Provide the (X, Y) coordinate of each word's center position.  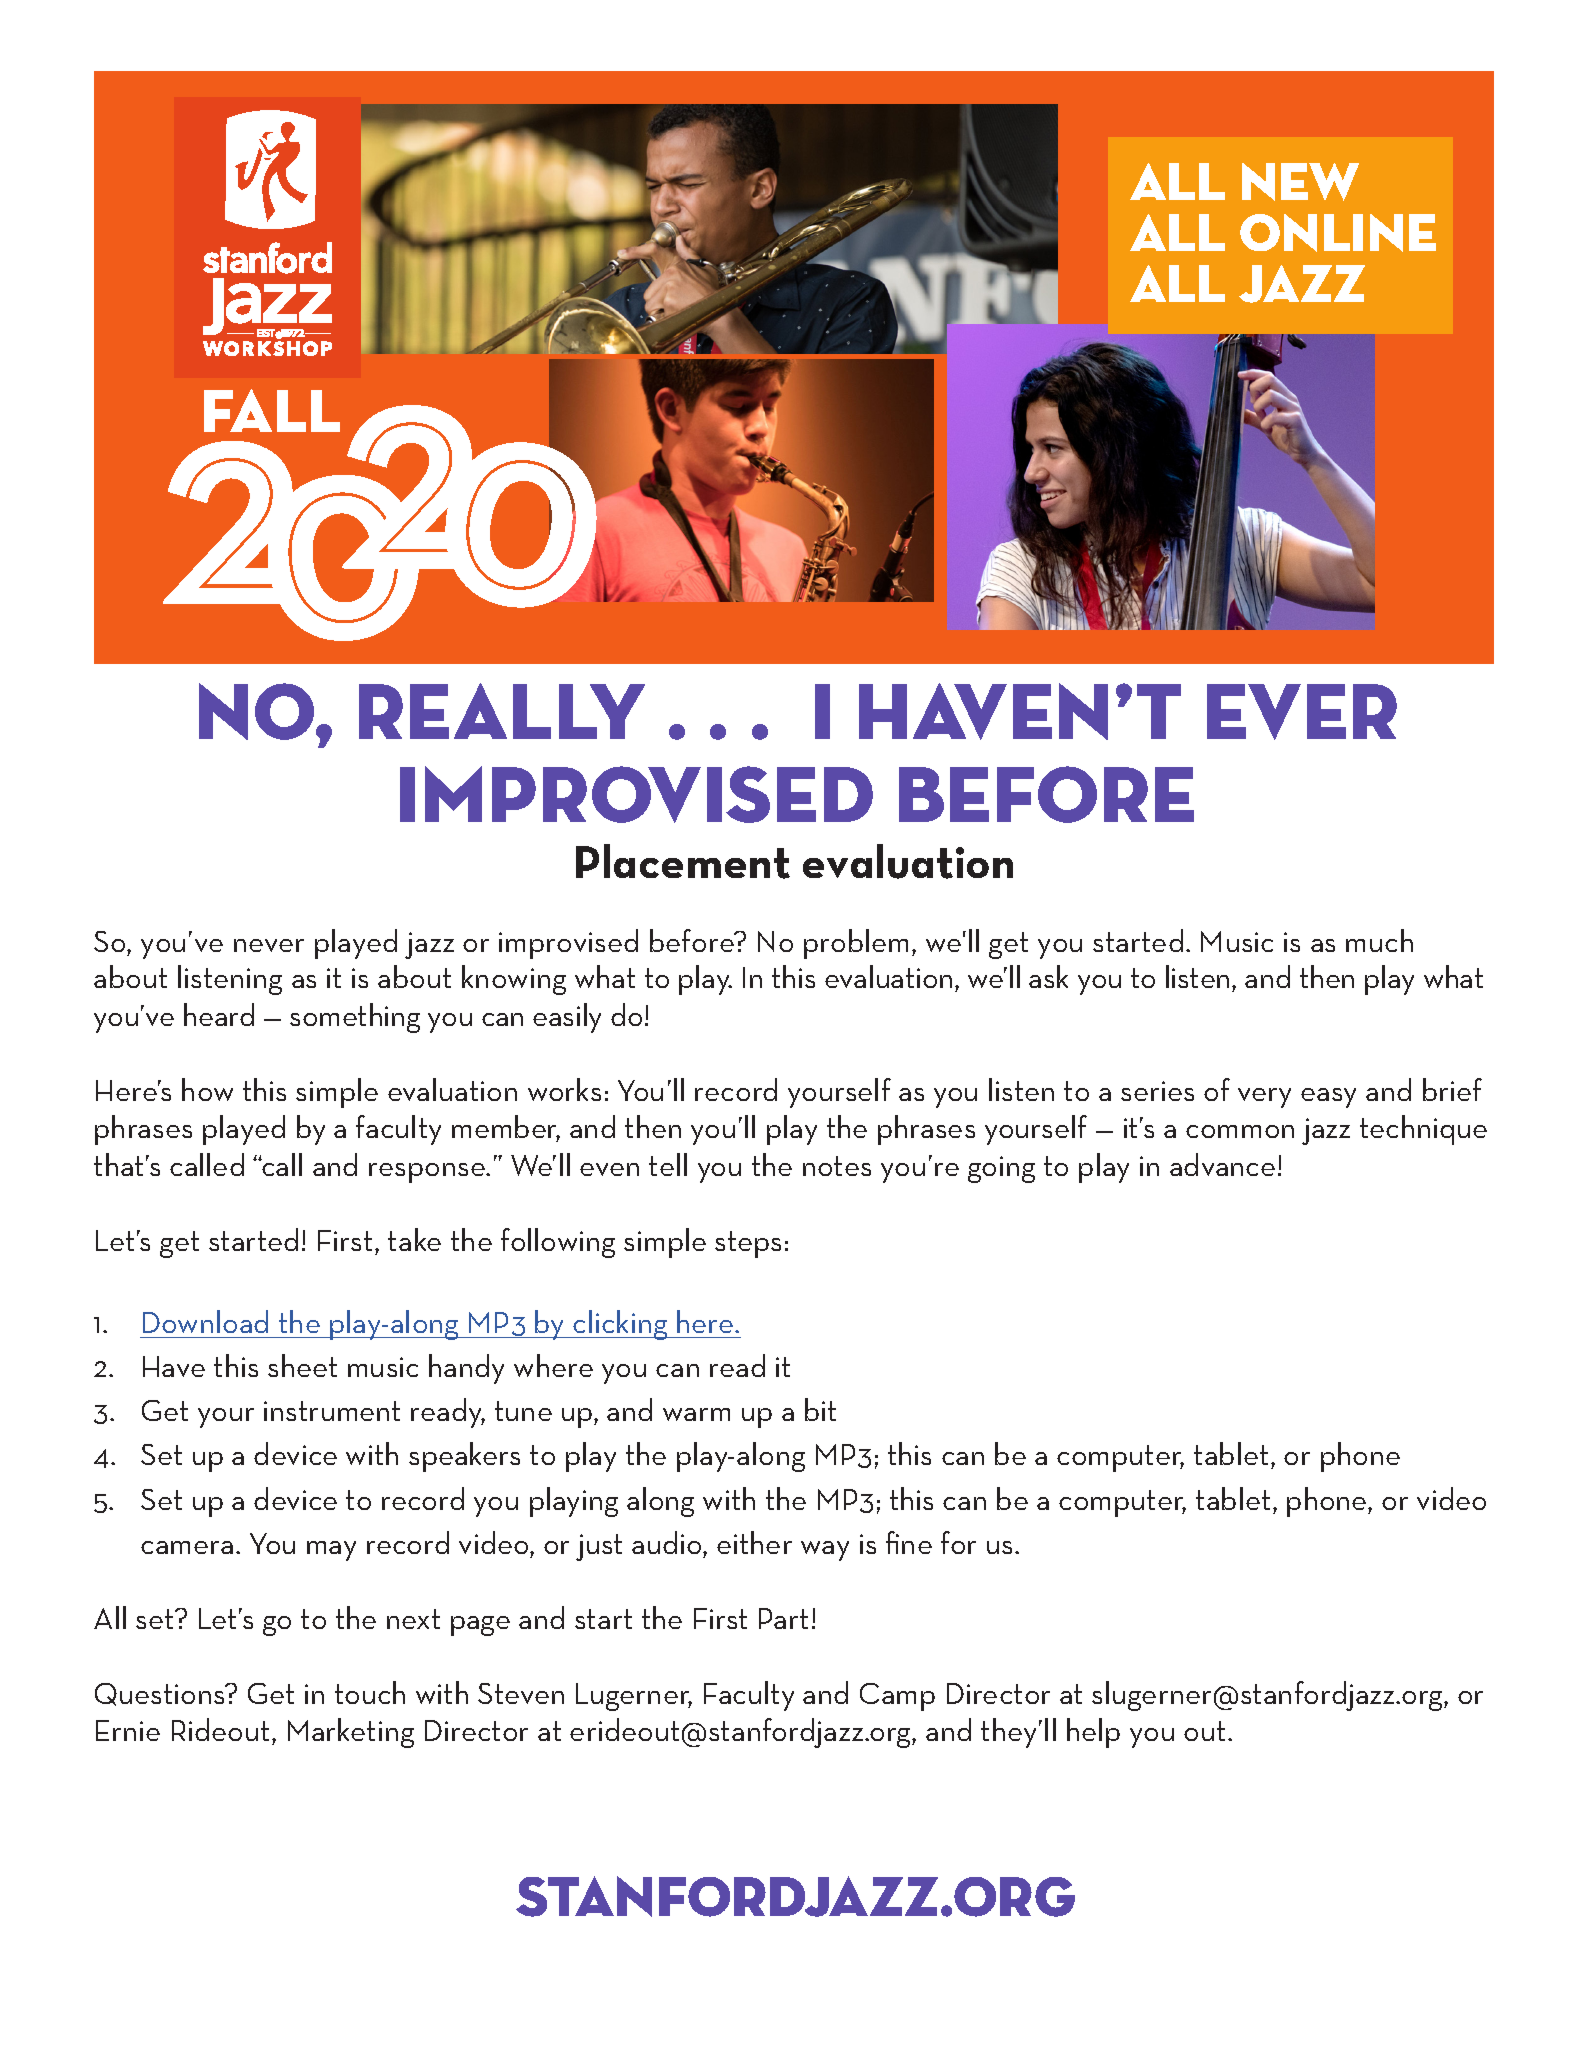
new (1300, 182)
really (502, 711)
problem (856, 944)
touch (370, 1692)
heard (219, 1014)
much (1379, 940)
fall (272, 410)
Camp (897, 1697)
